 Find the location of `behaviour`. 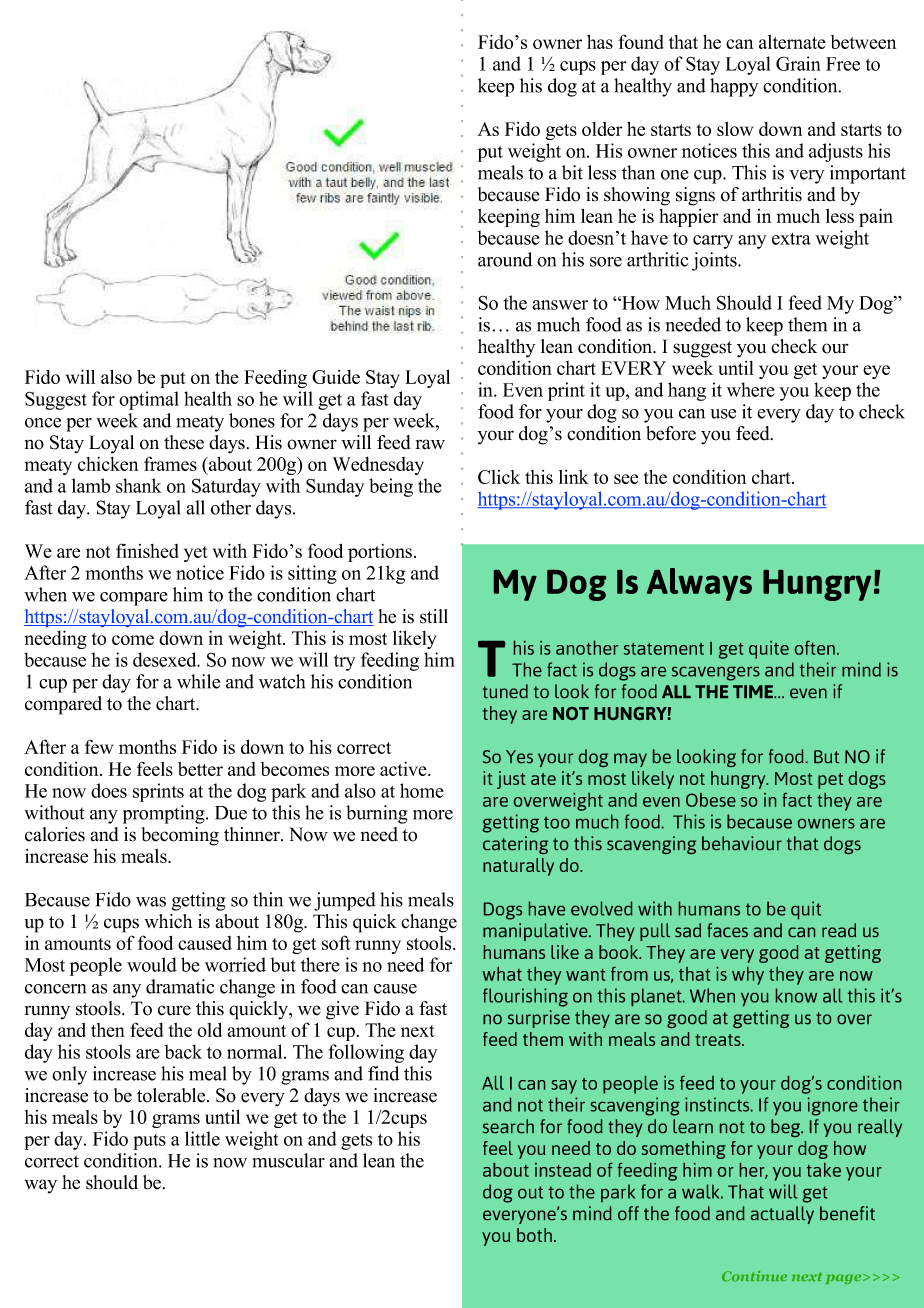

behaviour is located at coordinates (742, 843).
